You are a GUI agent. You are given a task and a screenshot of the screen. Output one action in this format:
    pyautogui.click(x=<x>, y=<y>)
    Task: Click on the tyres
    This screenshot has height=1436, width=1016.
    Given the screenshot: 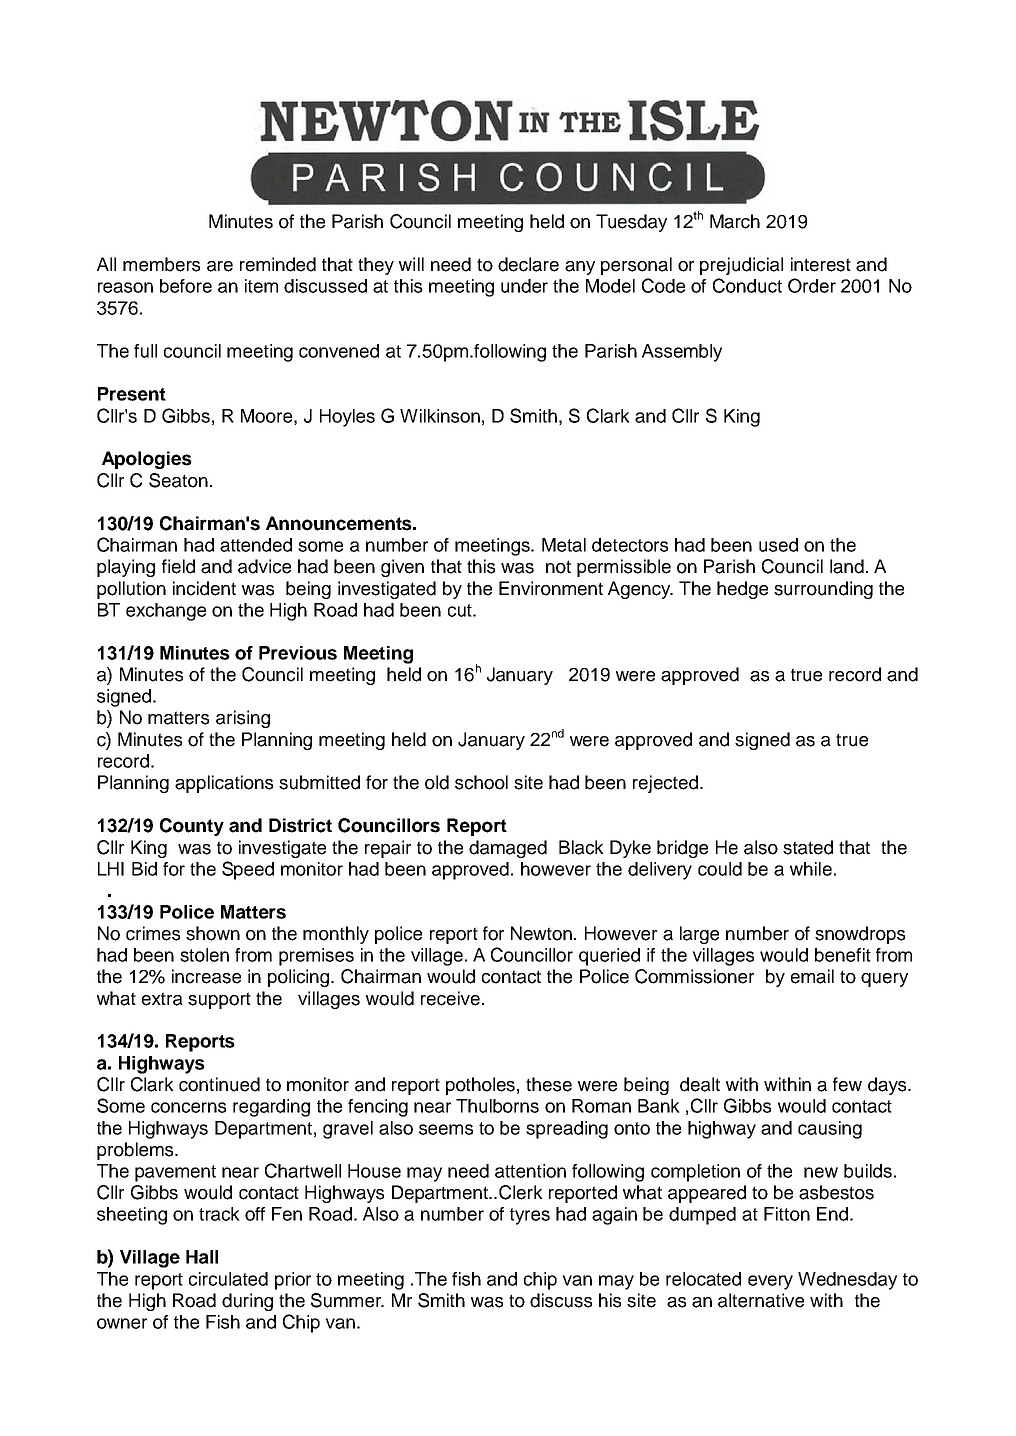 What is the action you would take?
    pyautogui.click(x=530, y=1216)
